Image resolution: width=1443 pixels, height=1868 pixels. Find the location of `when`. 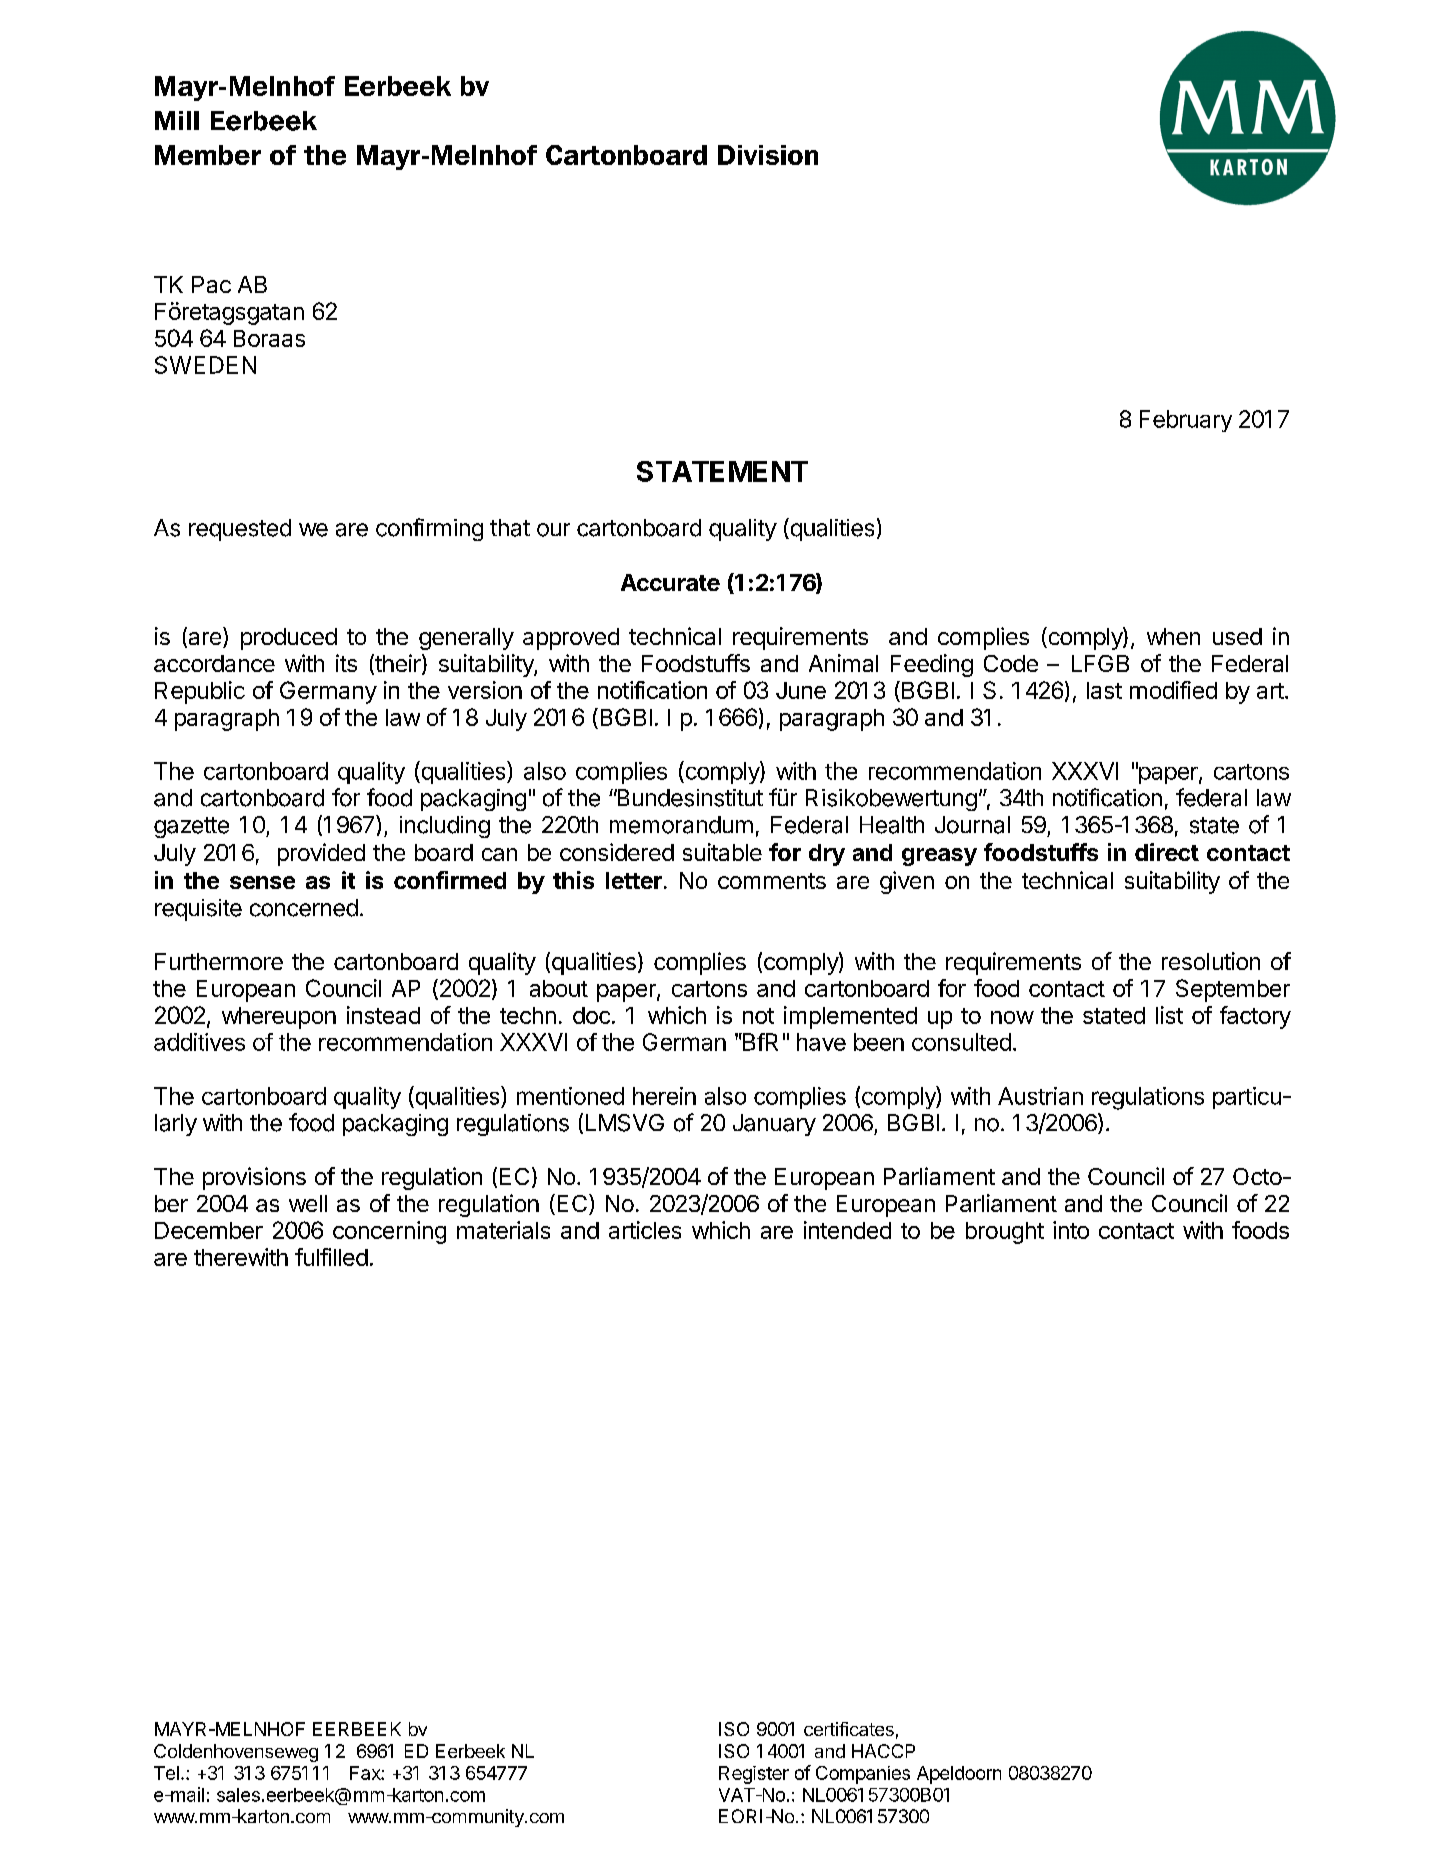

when is located at coordinates (1173, 636).
